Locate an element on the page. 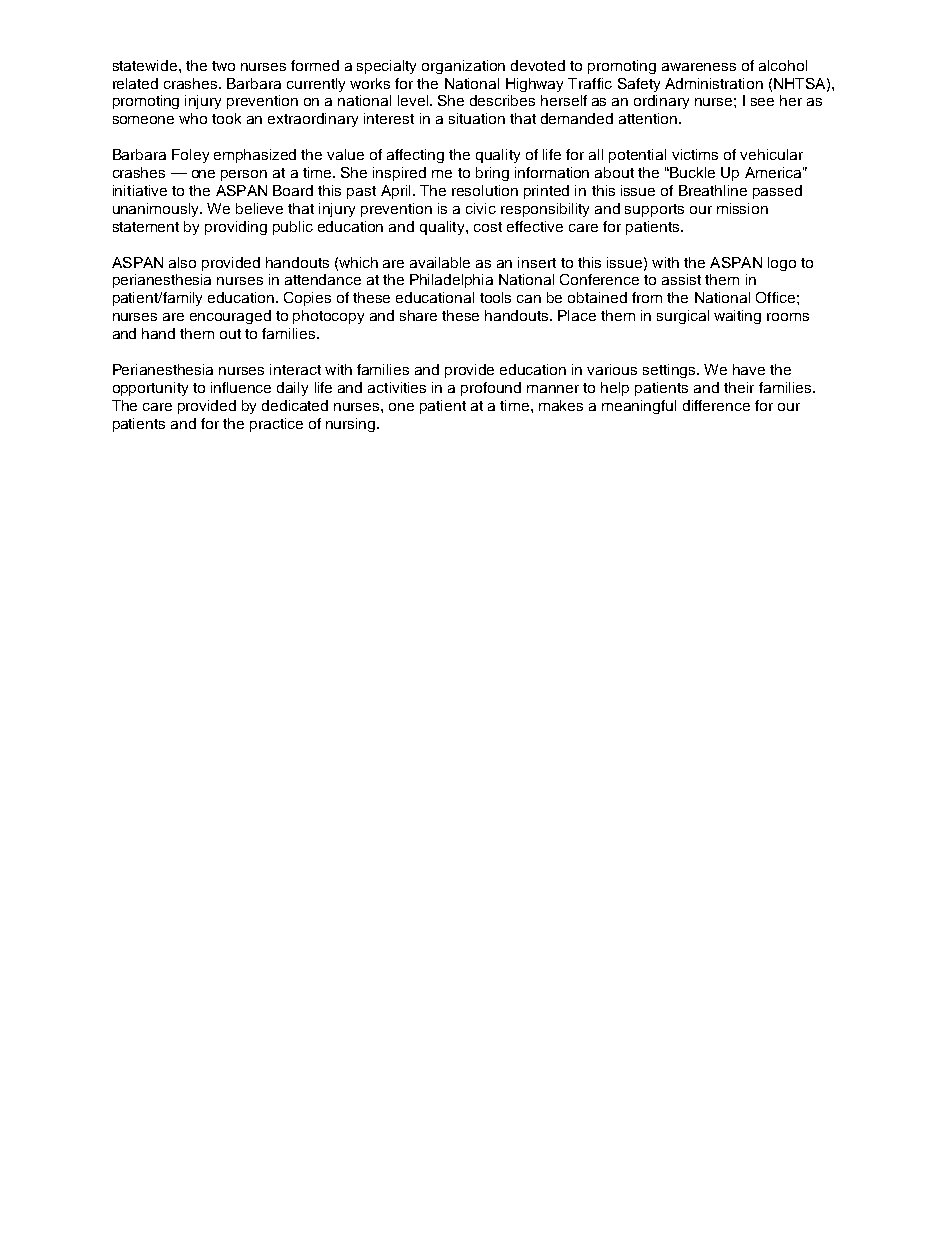 This image has height=1233, width=952. practice is located at coordinates (276, 425).
